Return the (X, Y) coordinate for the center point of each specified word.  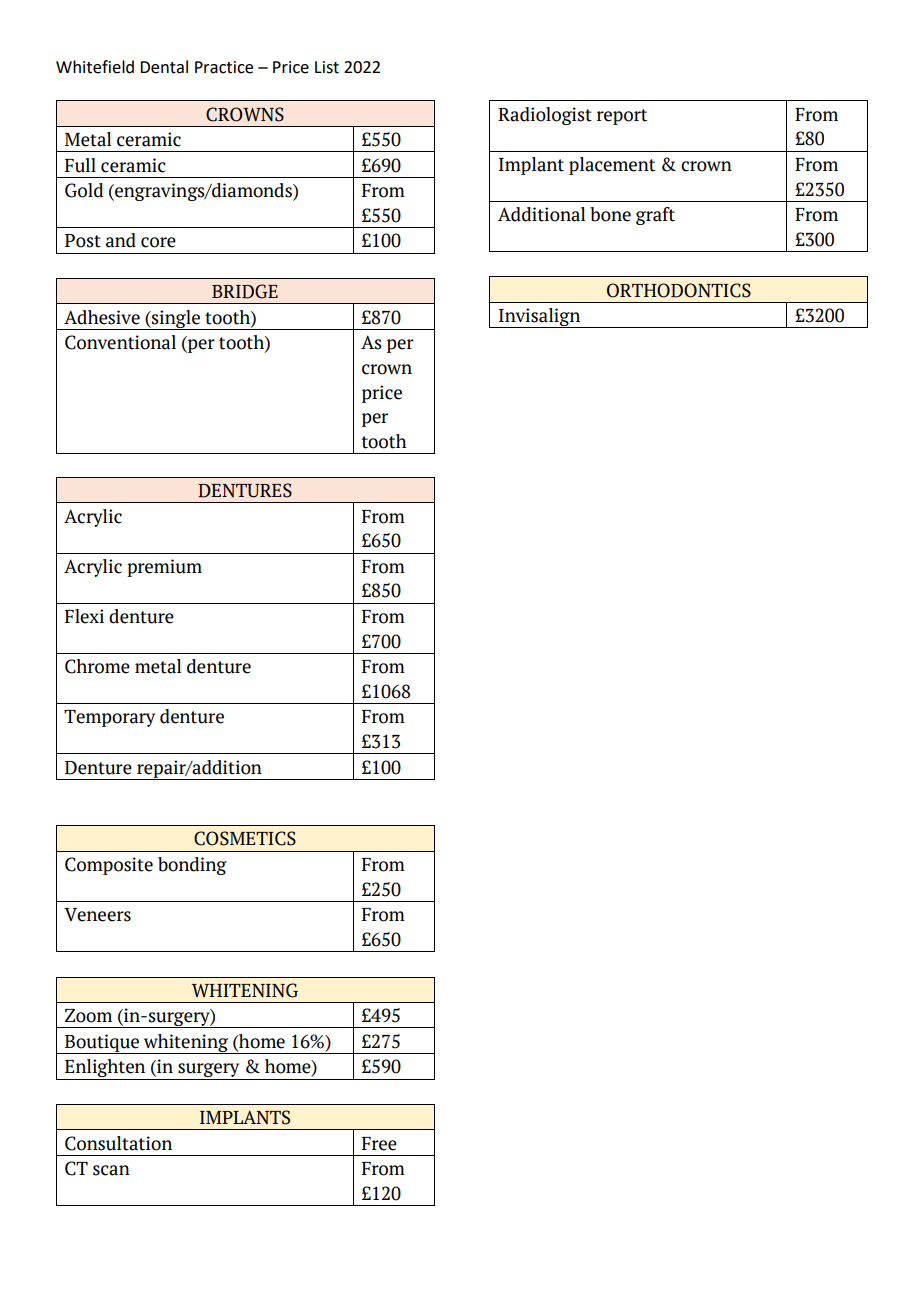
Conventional (120, 342)
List (327, 67)
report (622, 117)
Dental (164, 67)
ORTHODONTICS (679, 290)
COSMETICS (245, 838)
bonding (192, 866)
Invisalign (540, 318)
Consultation (118, 1143)
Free (379, 1144)
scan (111, 1170)
